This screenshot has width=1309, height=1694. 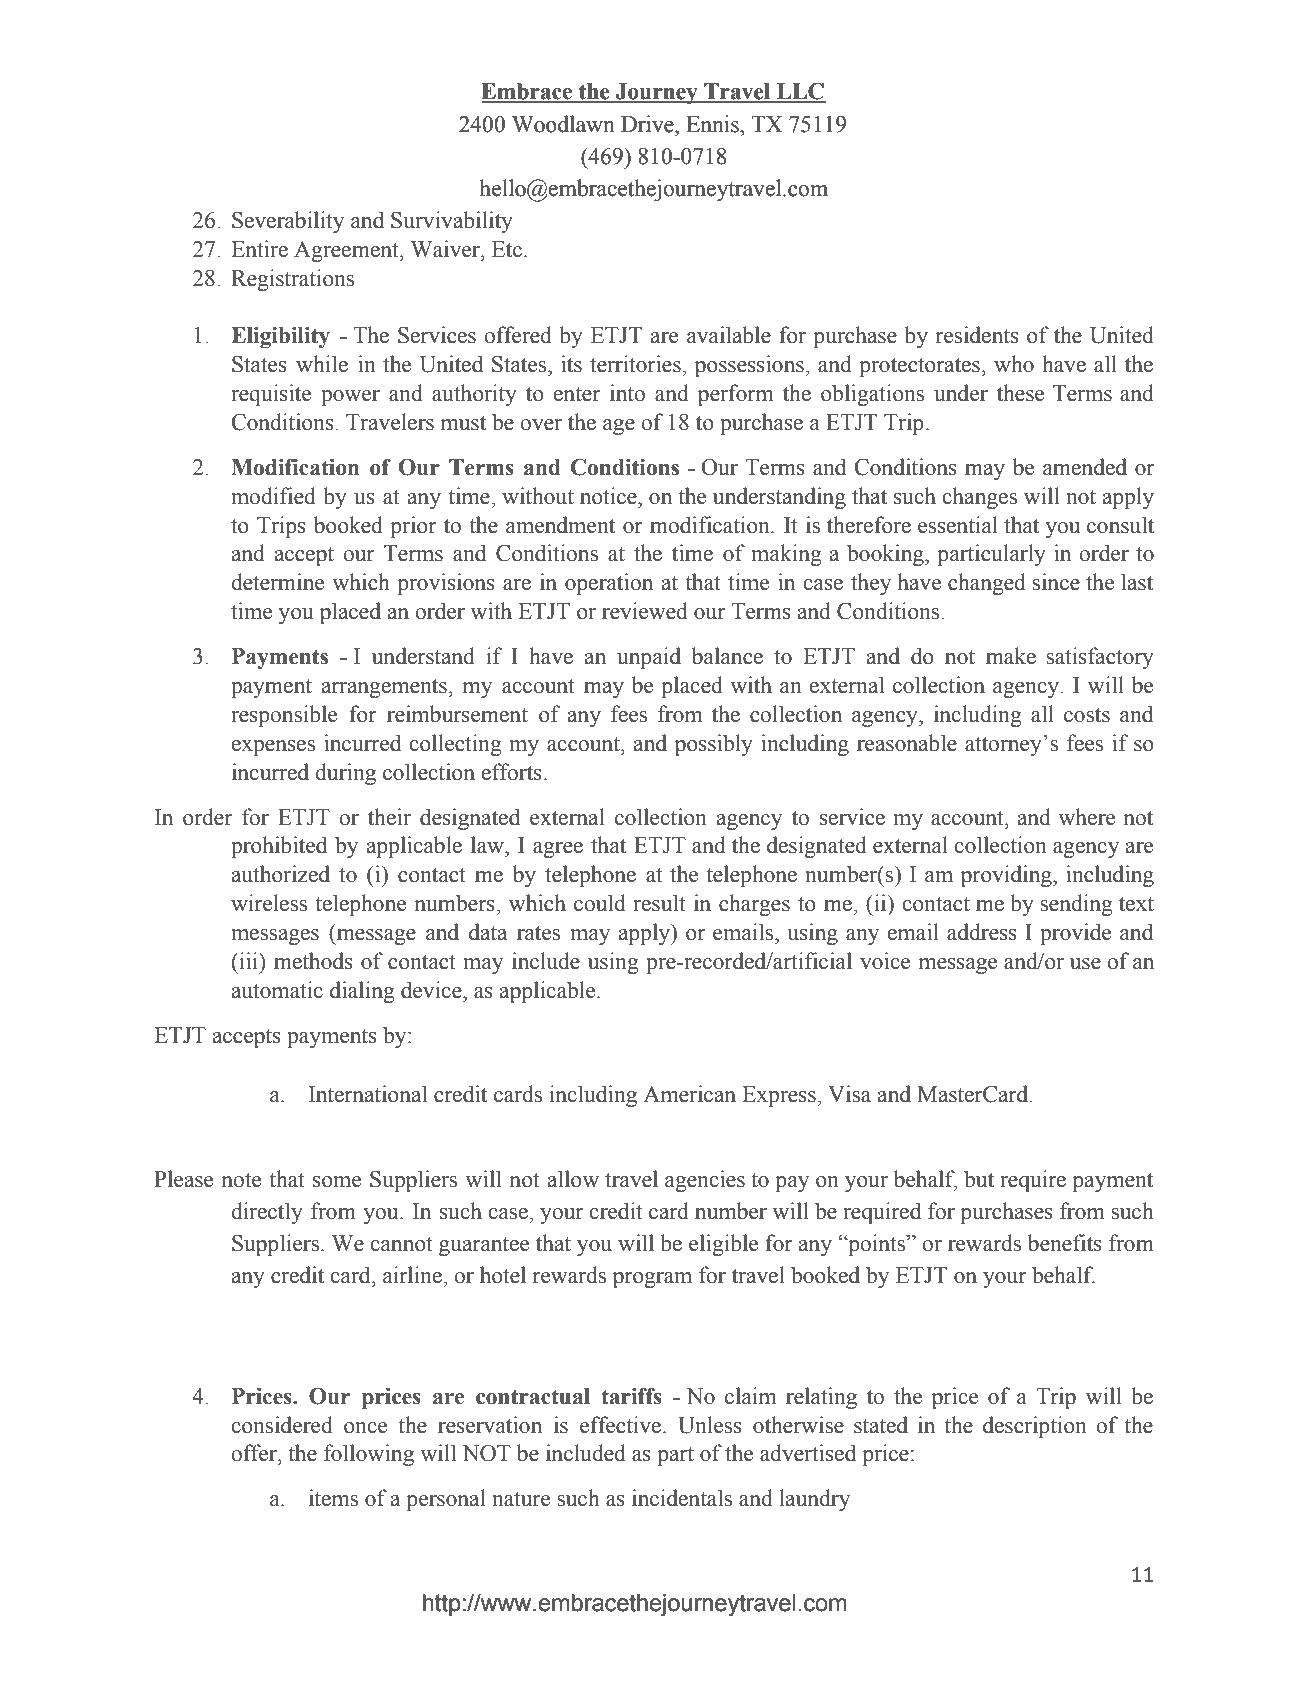 What do you see at coordinates (368, 1094) in the screenshot?
I see `International` at bounding box center [368, 1094].
